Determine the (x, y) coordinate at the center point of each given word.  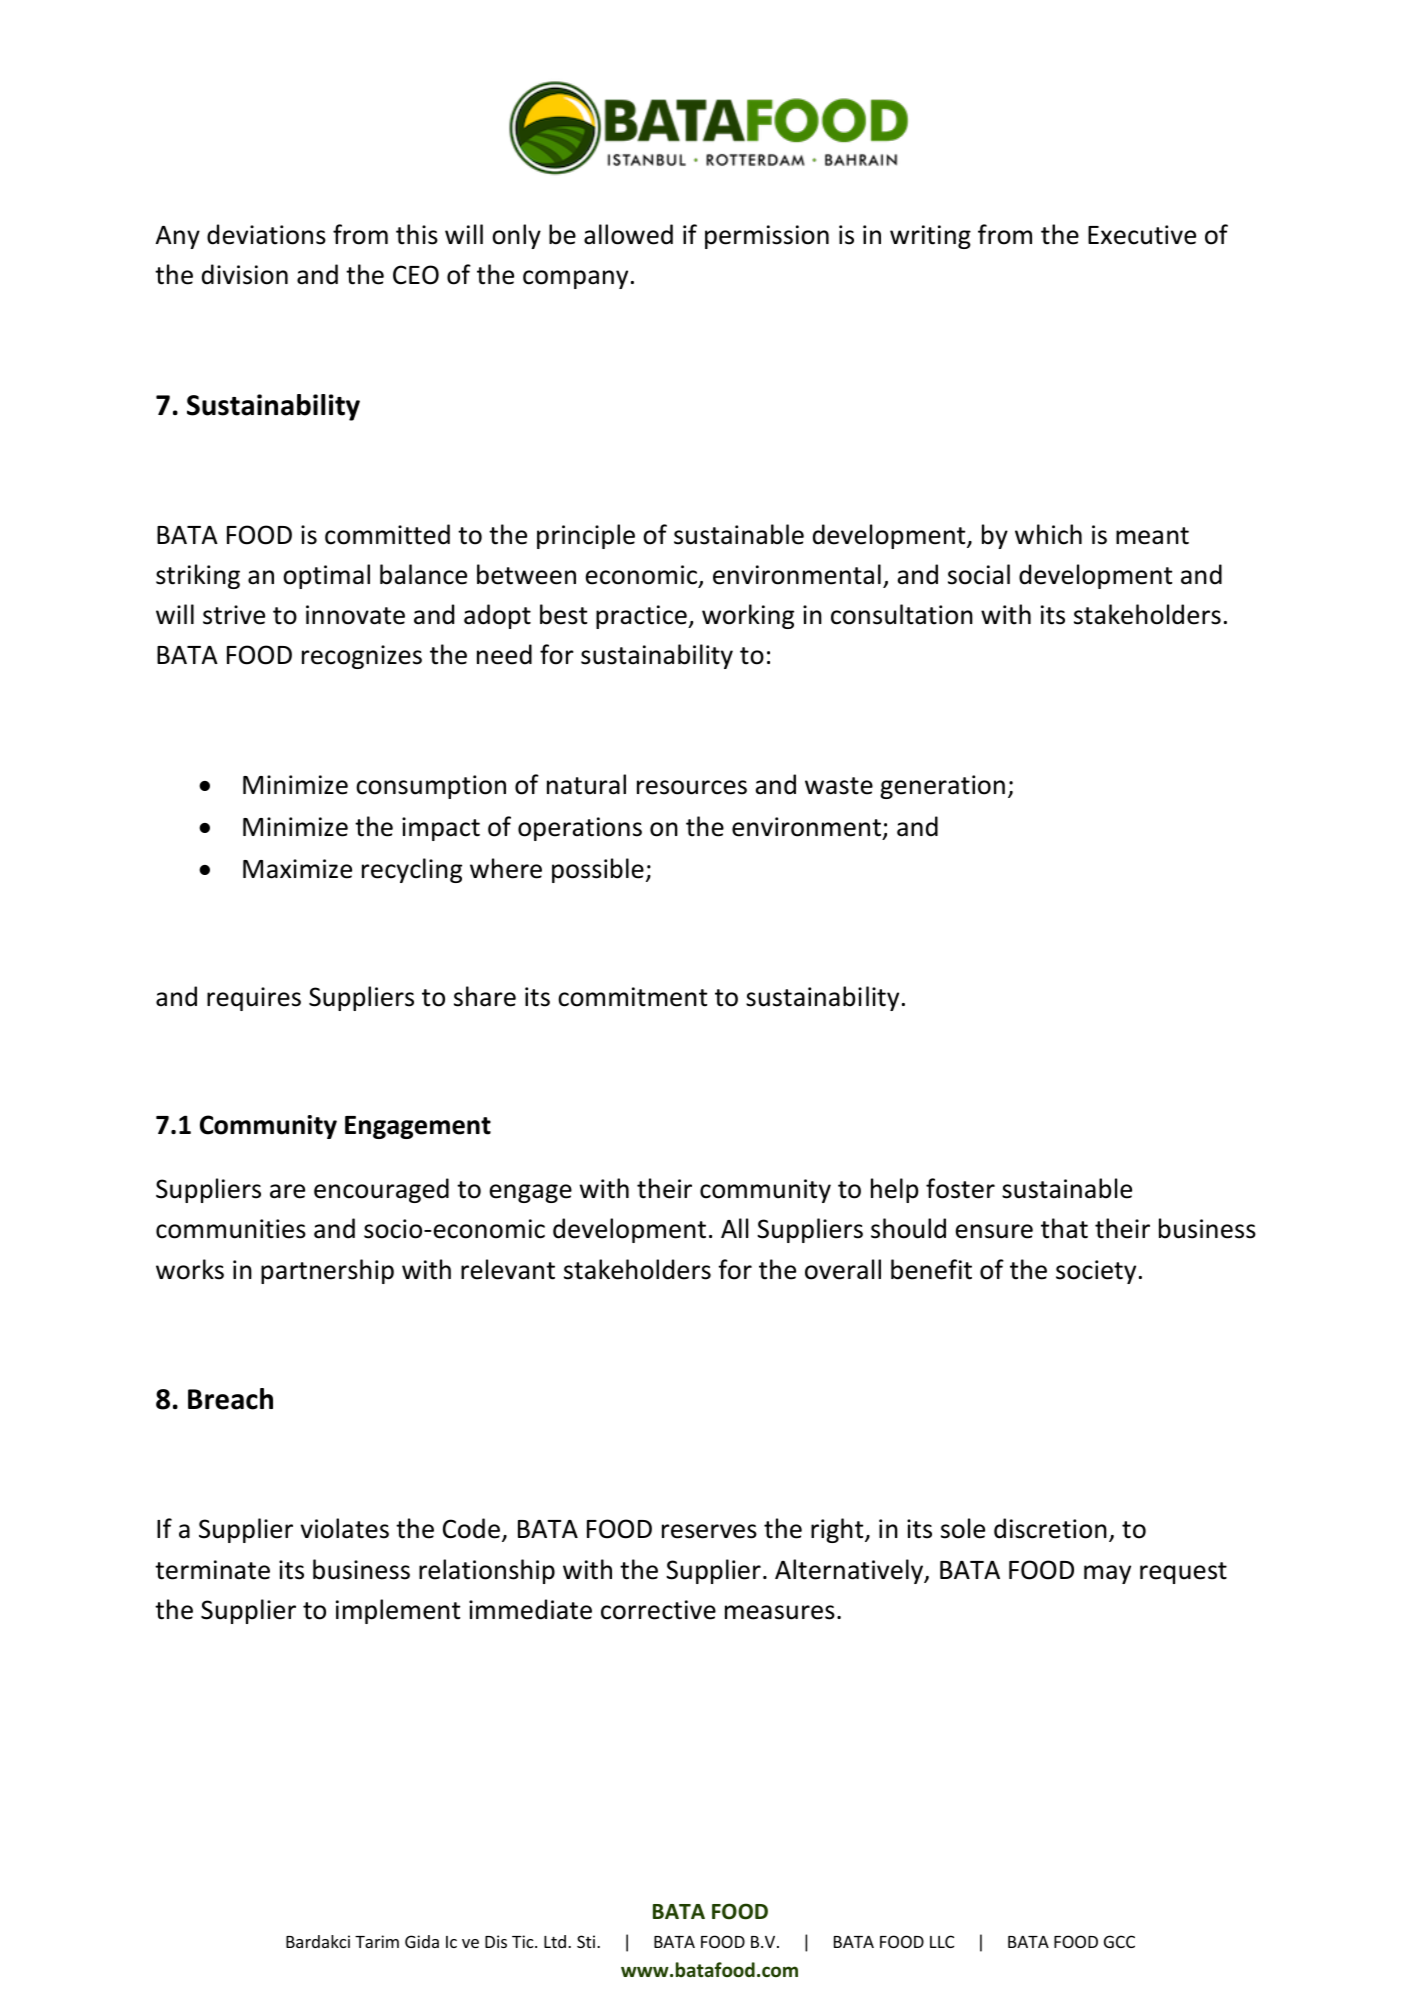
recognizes (362, 657)
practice (642, 617)
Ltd (555, 1941)
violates (345, 1528)
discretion (1050, 1528)
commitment (632, 997)
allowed (628, 234)
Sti (587, 1941)
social (979, 574)
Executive (1142, 235)
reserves (709, 1531)
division (245, 274)
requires (254, 999)
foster (960, 1188)
